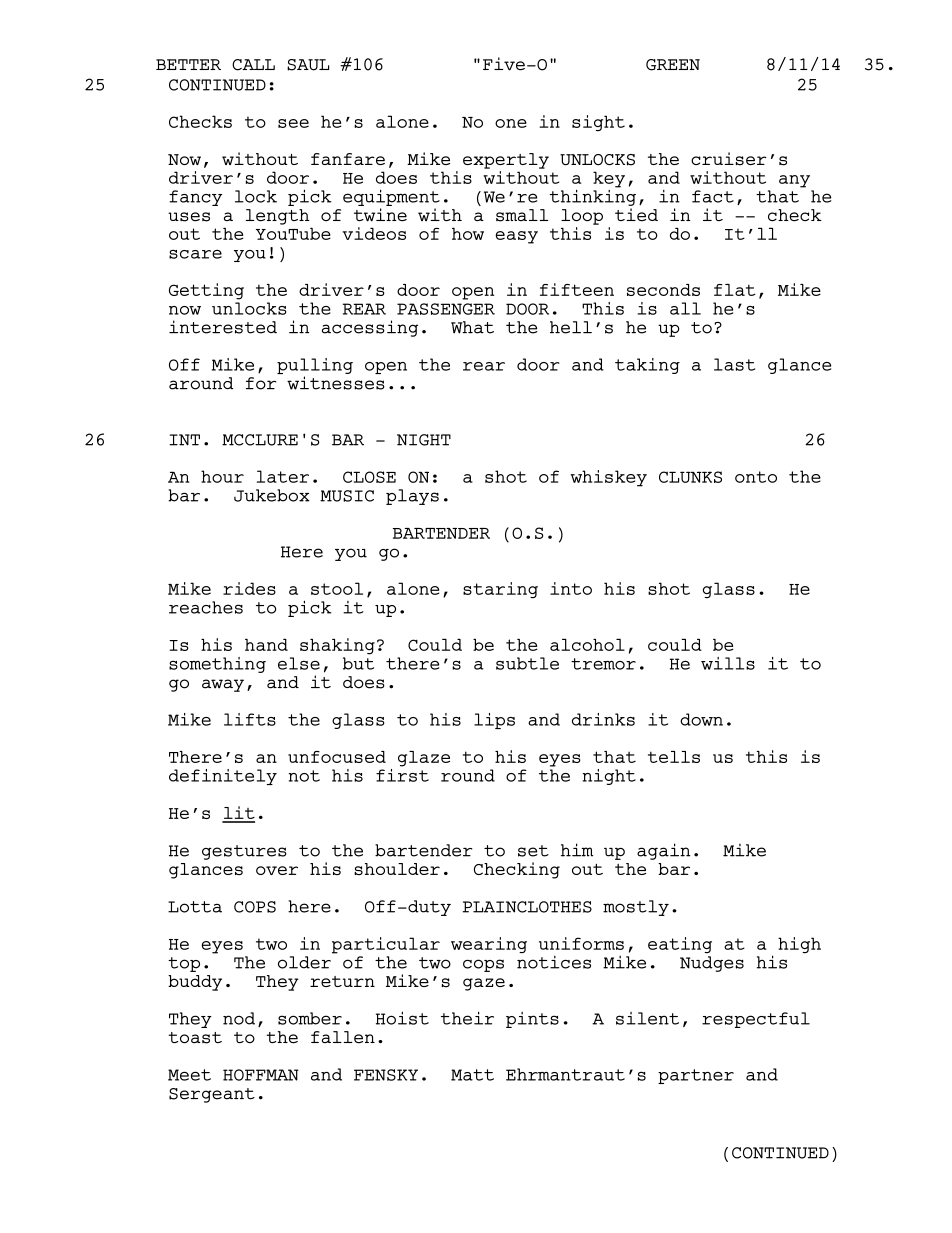 The width and height of the image is (952, 1233). I want to click on expertly, so click(506, 161).
